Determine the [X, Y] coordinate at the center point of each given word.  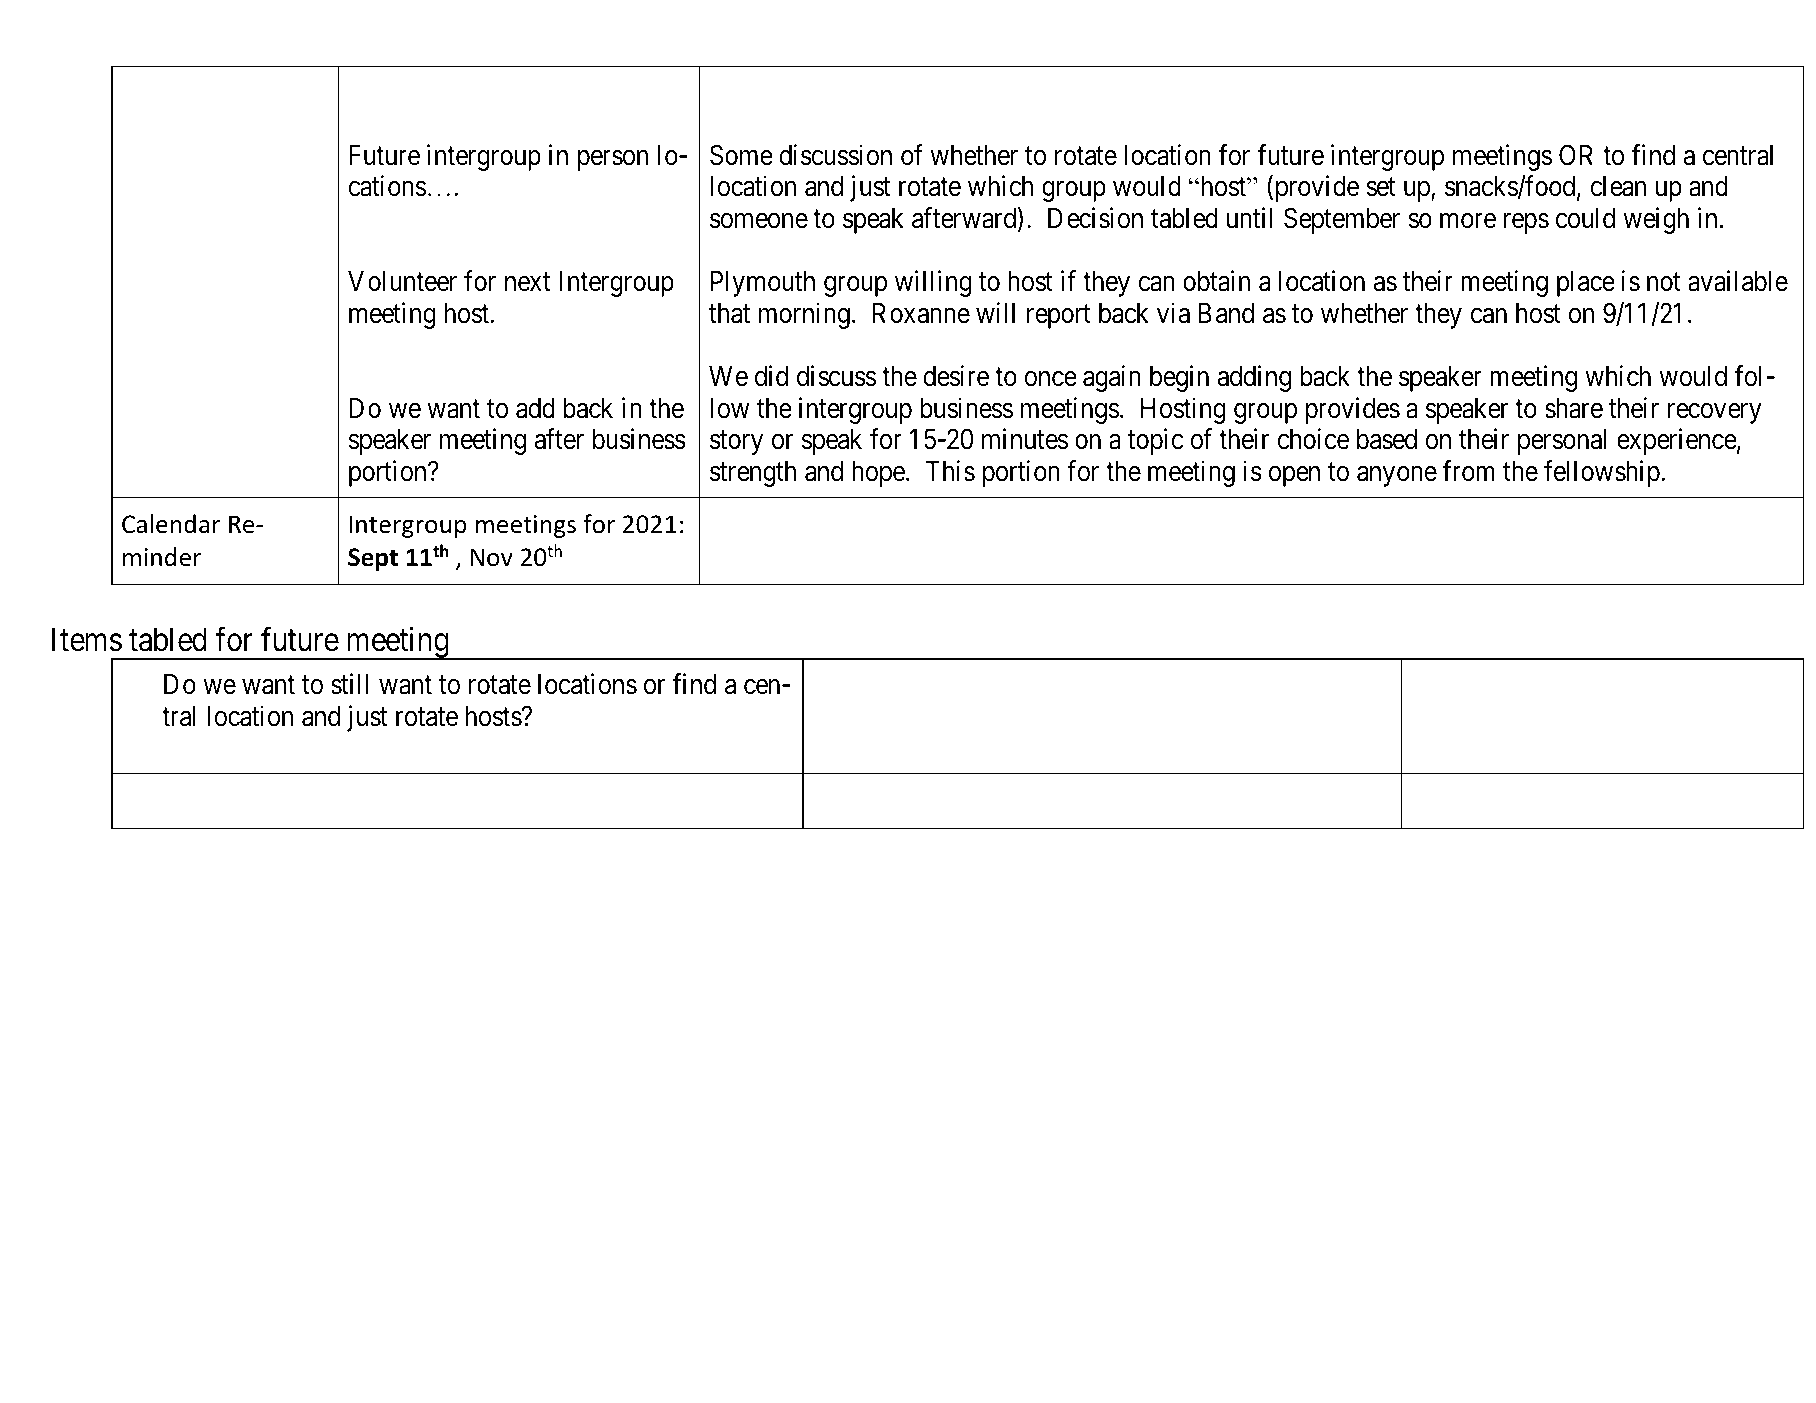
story [736, 443]
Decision [1095, 218]
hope [878, 474]
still [349, 684]
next [527, 282]
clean [1618, 186]
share [1574, 408]
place [1586, 284]
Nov [492, 557]
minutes [1025, 439]
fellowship [1603, 473]
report [1059, 317]
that [729, 313]
